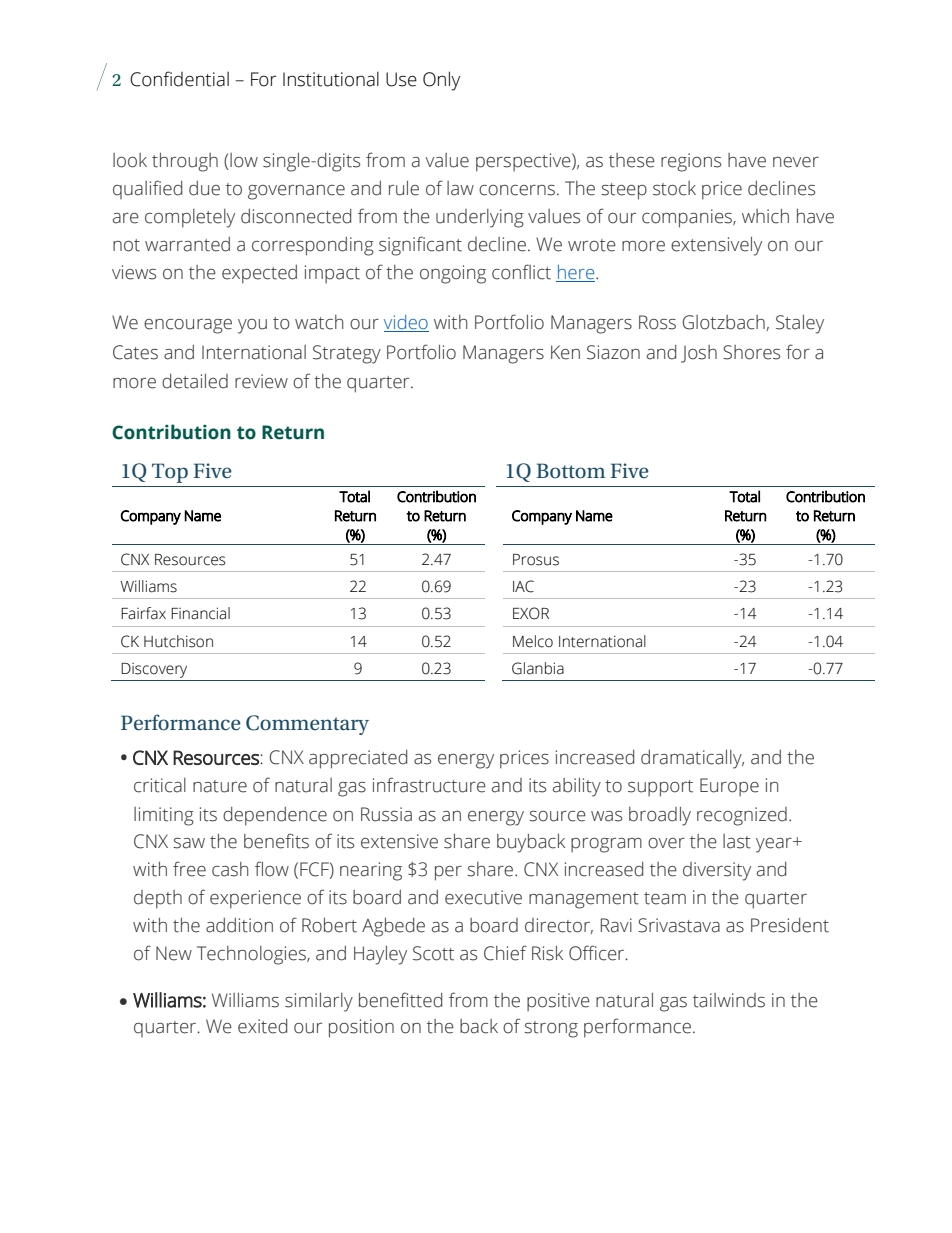  What do you see at coordinates (691, 162) in the screenshot?
I see `regions` at bounding box center [691, 162].
